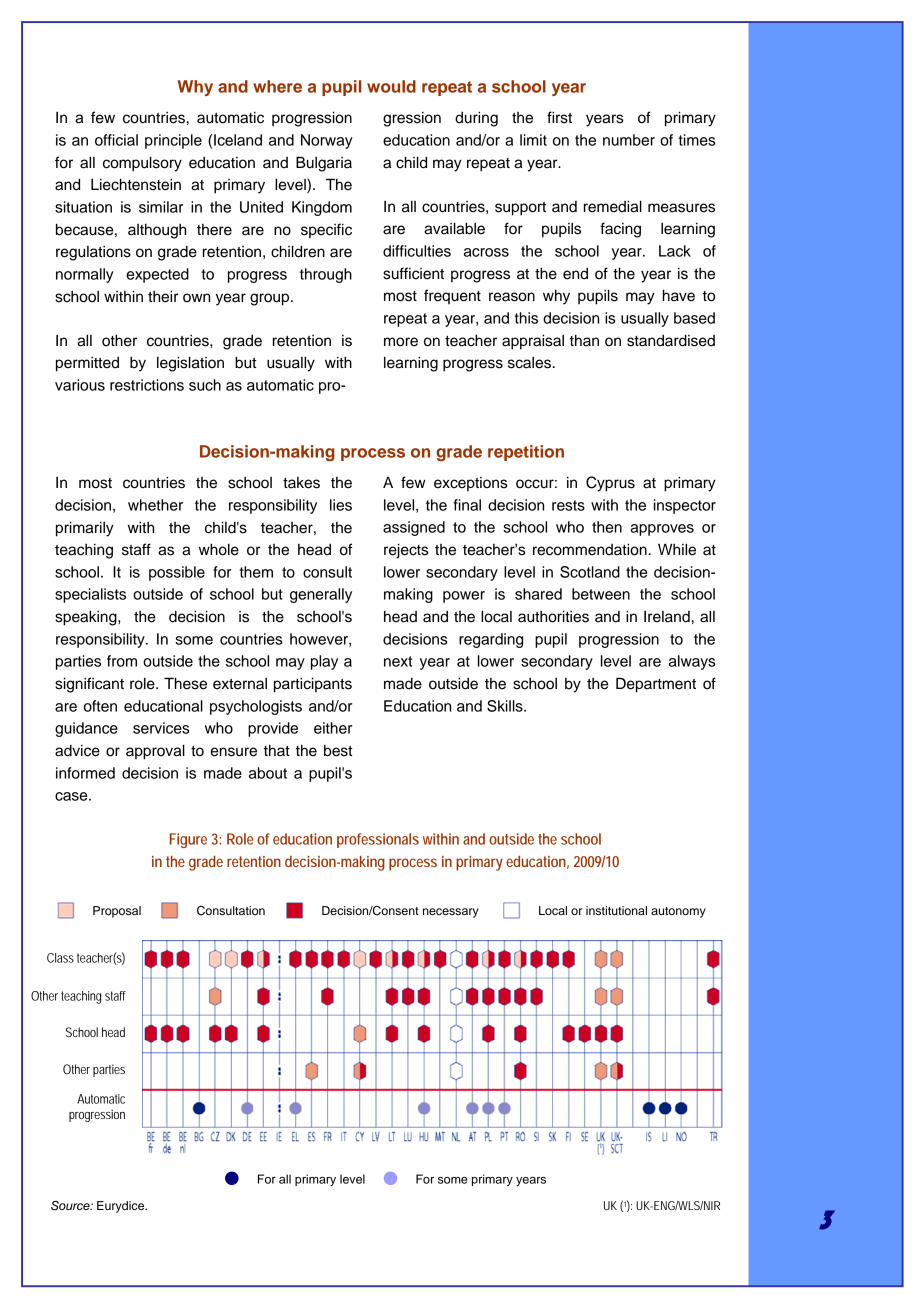  Describe the element at coordinates (338, 751) in the screenshot. I see `best` at that location.
